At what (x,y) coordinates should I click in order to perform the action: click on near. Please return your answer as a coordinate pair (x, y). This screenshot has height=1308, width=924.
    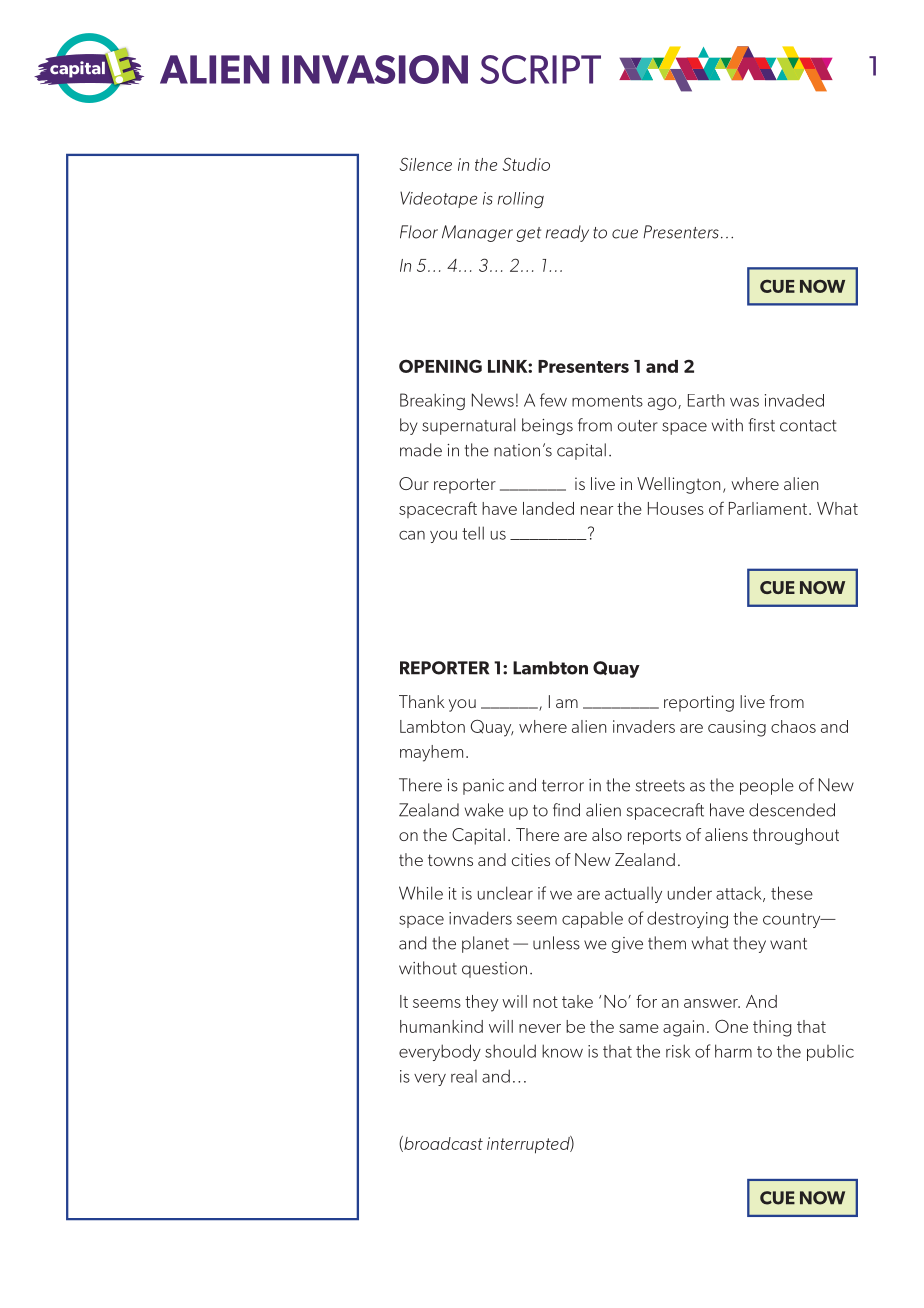
    Looking at the image, I should click on (597, 510).
